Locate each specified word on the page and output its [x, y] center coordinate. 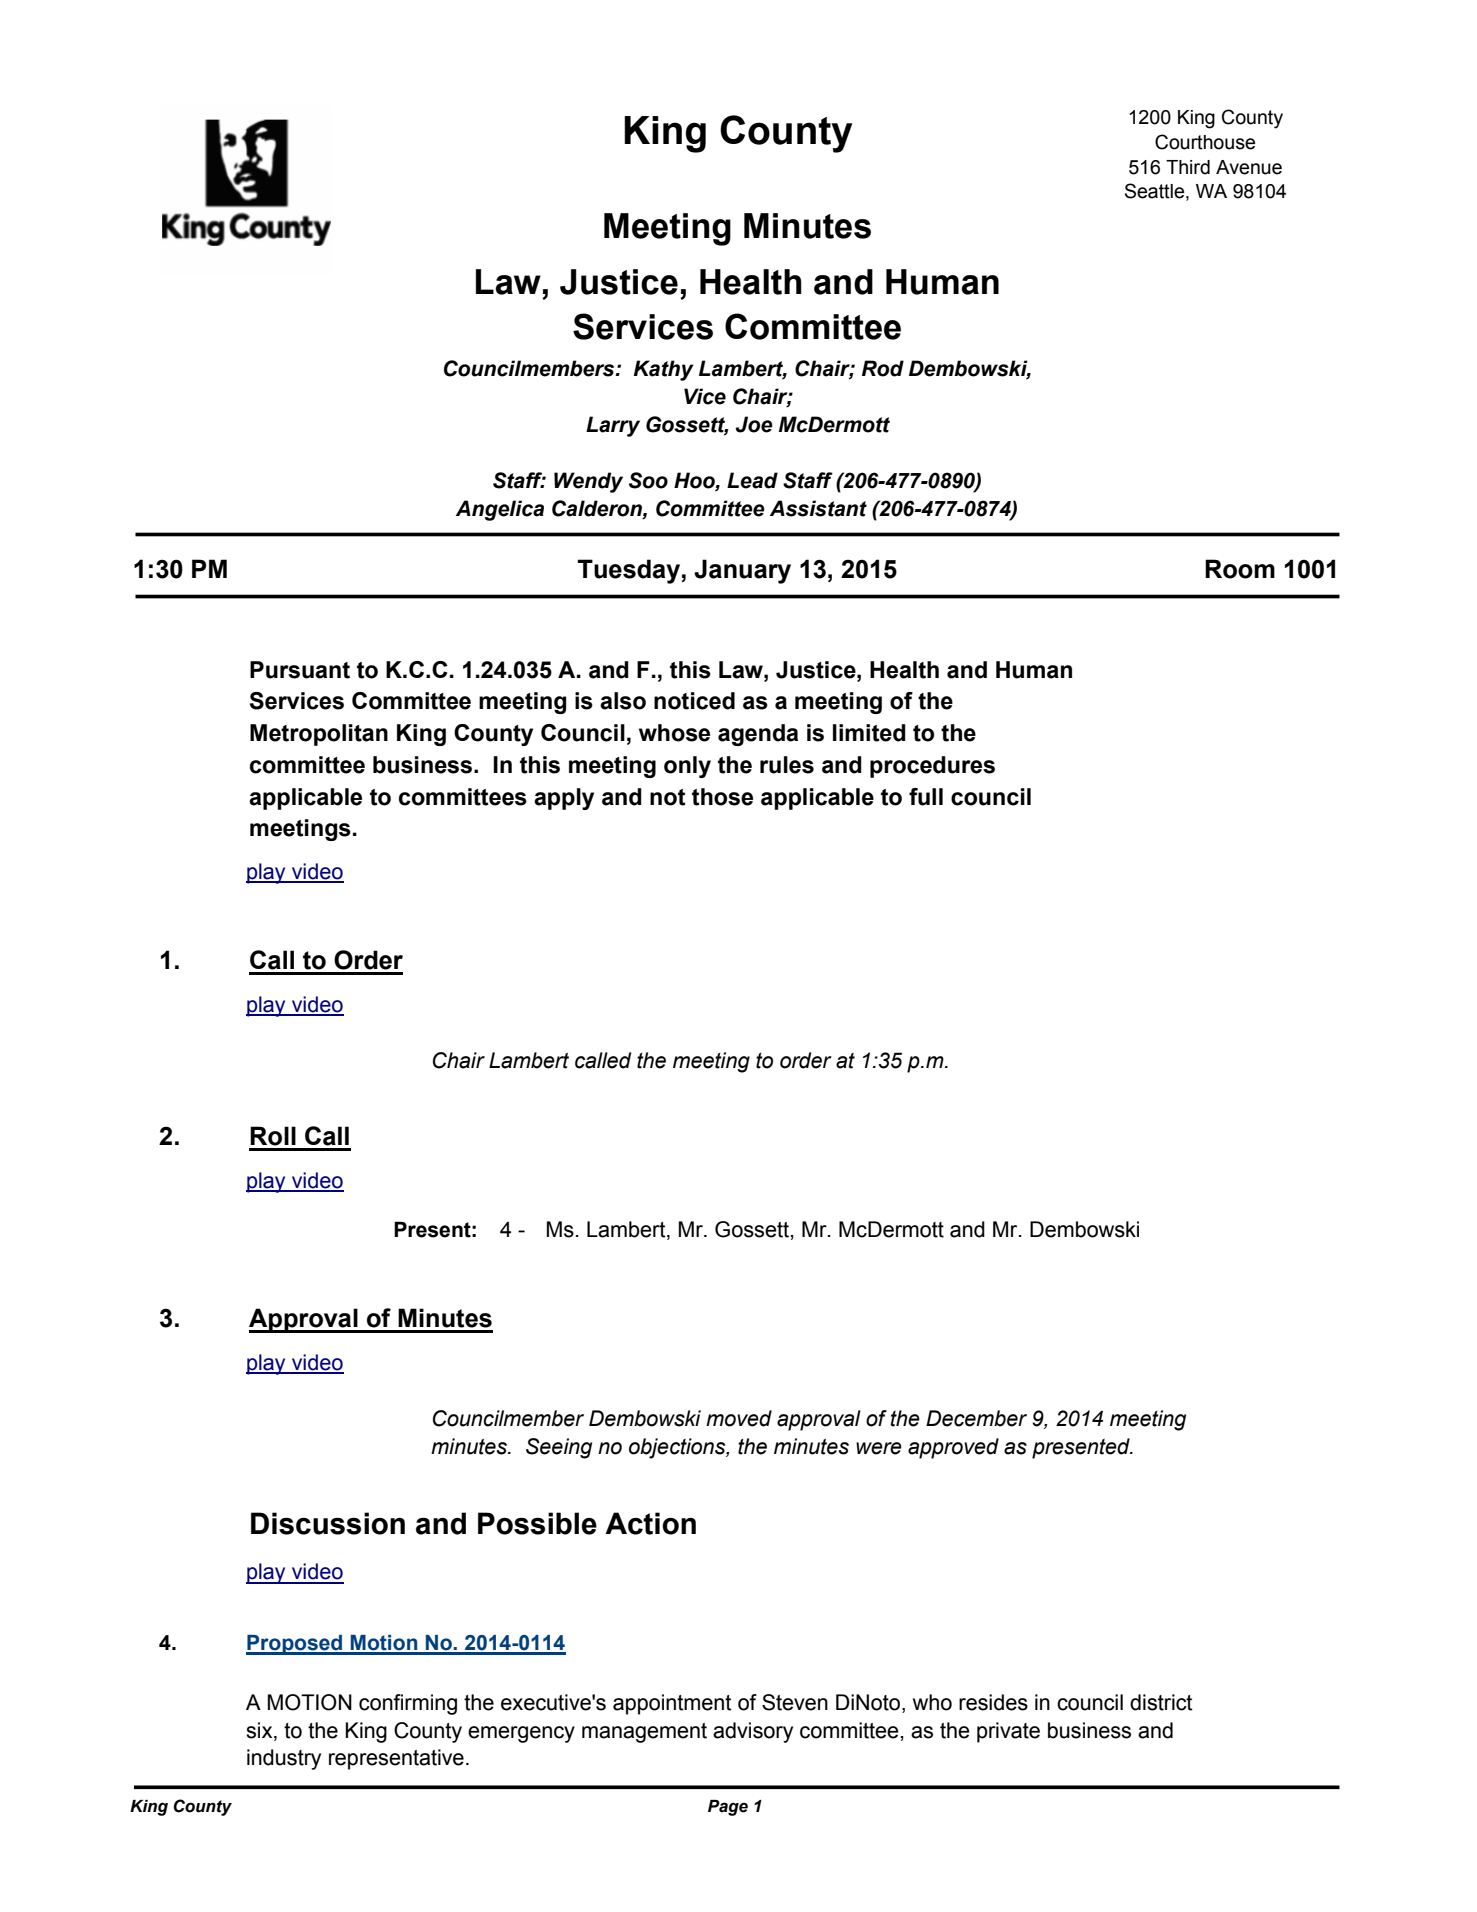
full [926, 797]
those [722, 797]
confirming [408, 1704]
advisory [753, 1732]
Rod [883, 368]
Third [1188, 167]
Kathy [664, 370]
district [1161, 1702]
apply [564, 799]
